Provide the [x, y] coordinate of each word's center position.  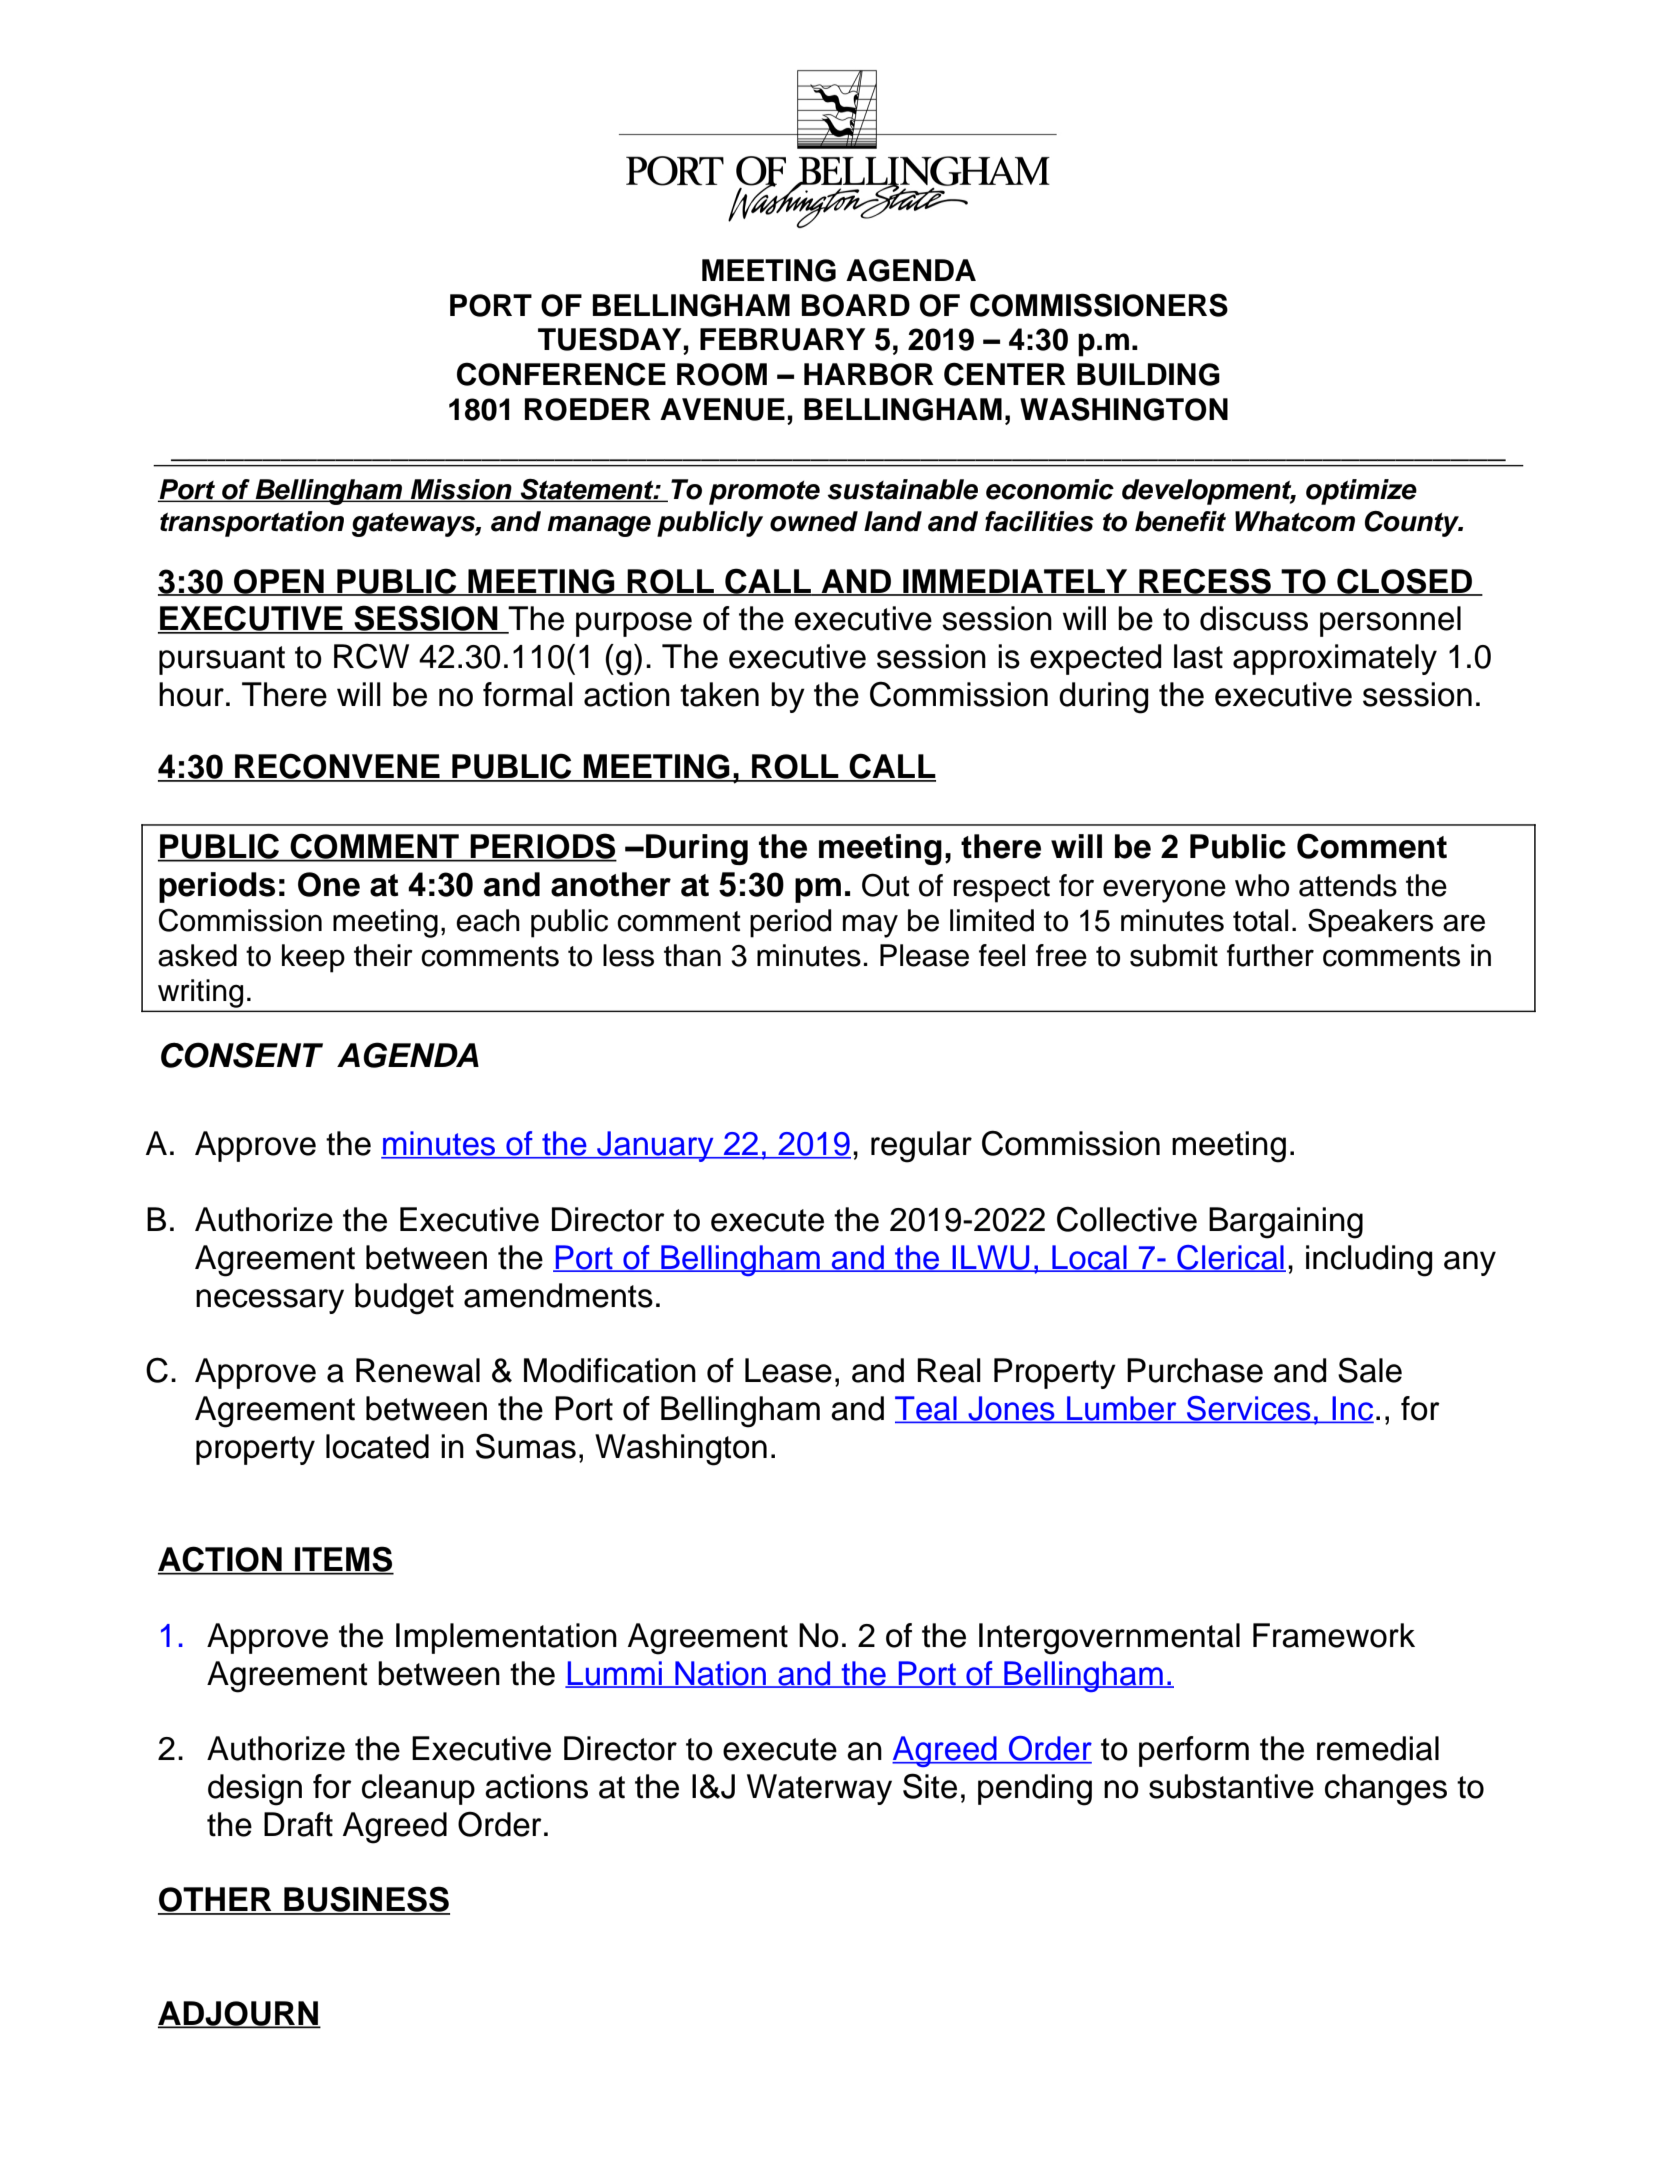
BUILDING [1148, 374]
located [377, 1446]
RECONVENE [337, 767]
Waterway [819, 1789]
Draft [298, 1824]
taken [719, 694]
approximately [1335, 659]
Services [1249, 1409]
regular [921, 1147]
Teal [927, 1409]
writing [200, 993]
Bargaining [1286, 1223]
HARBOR [869, 374]
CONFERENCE [561, 374]
